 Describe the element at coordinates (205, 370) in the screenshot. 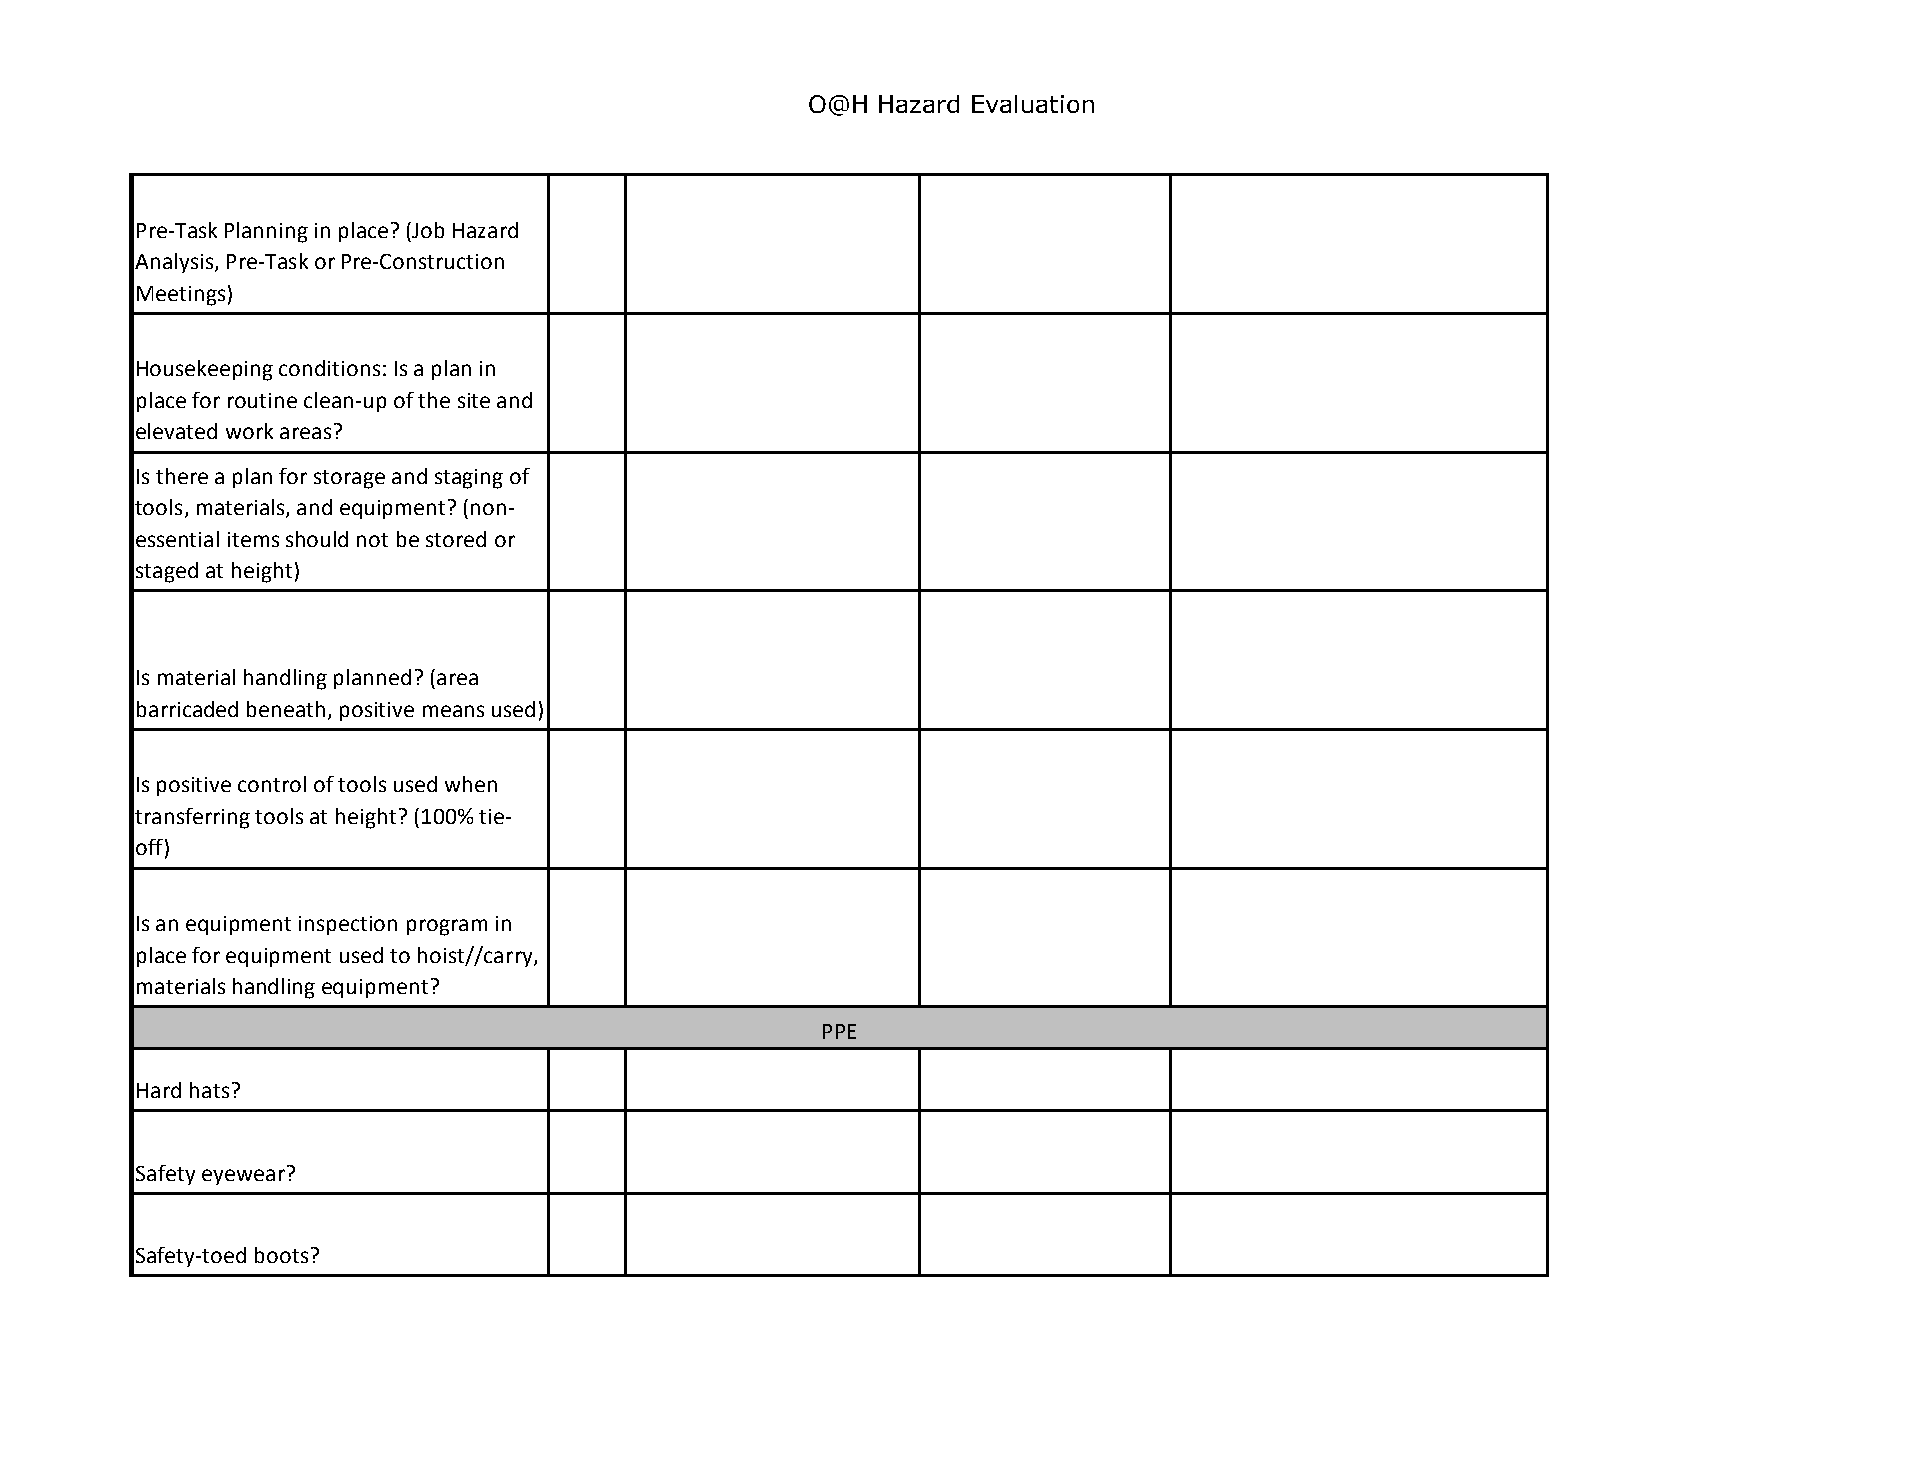

I see `Housekeeping` at that location.
